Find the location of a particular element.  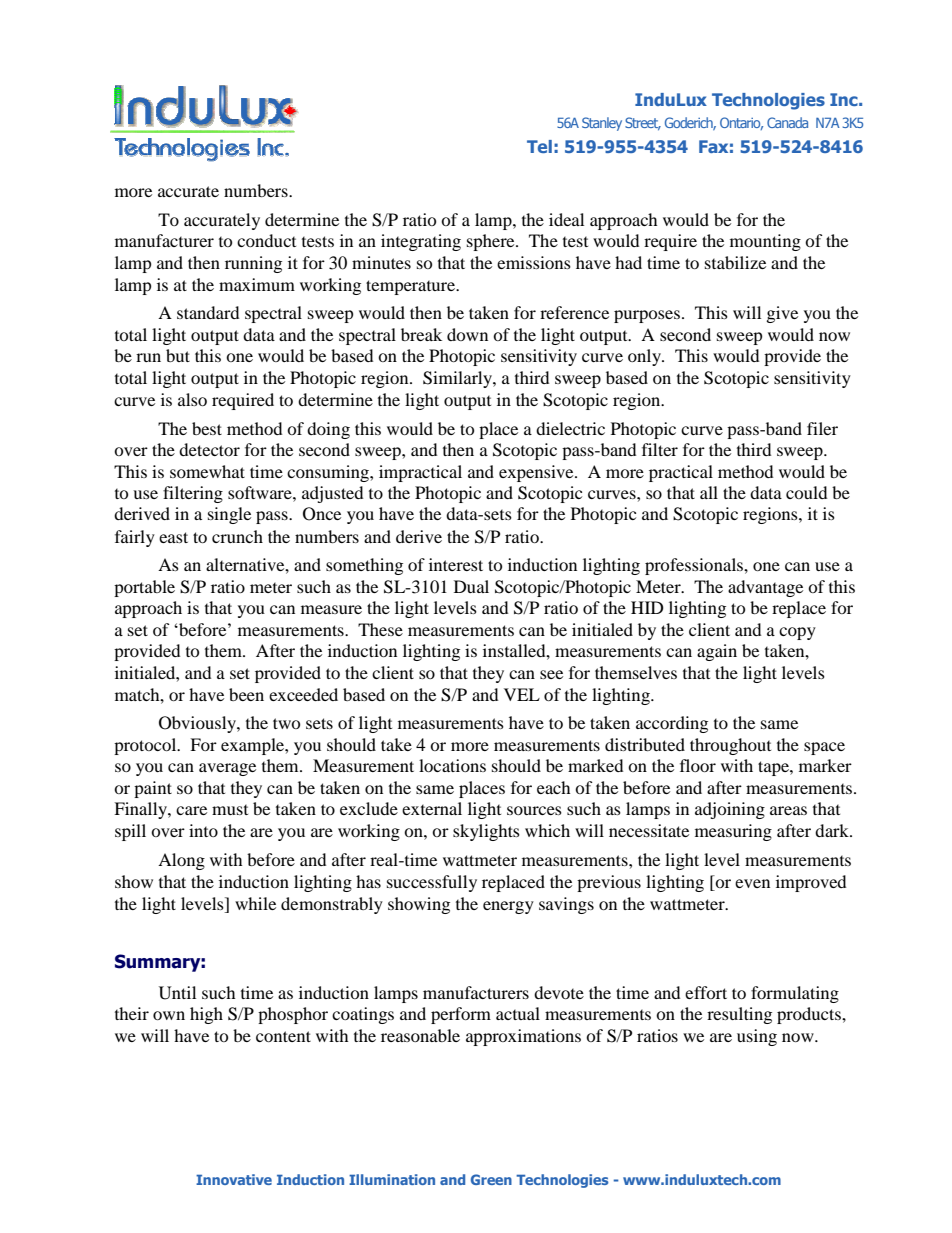

conduct is located at coordinates (266, 240).
